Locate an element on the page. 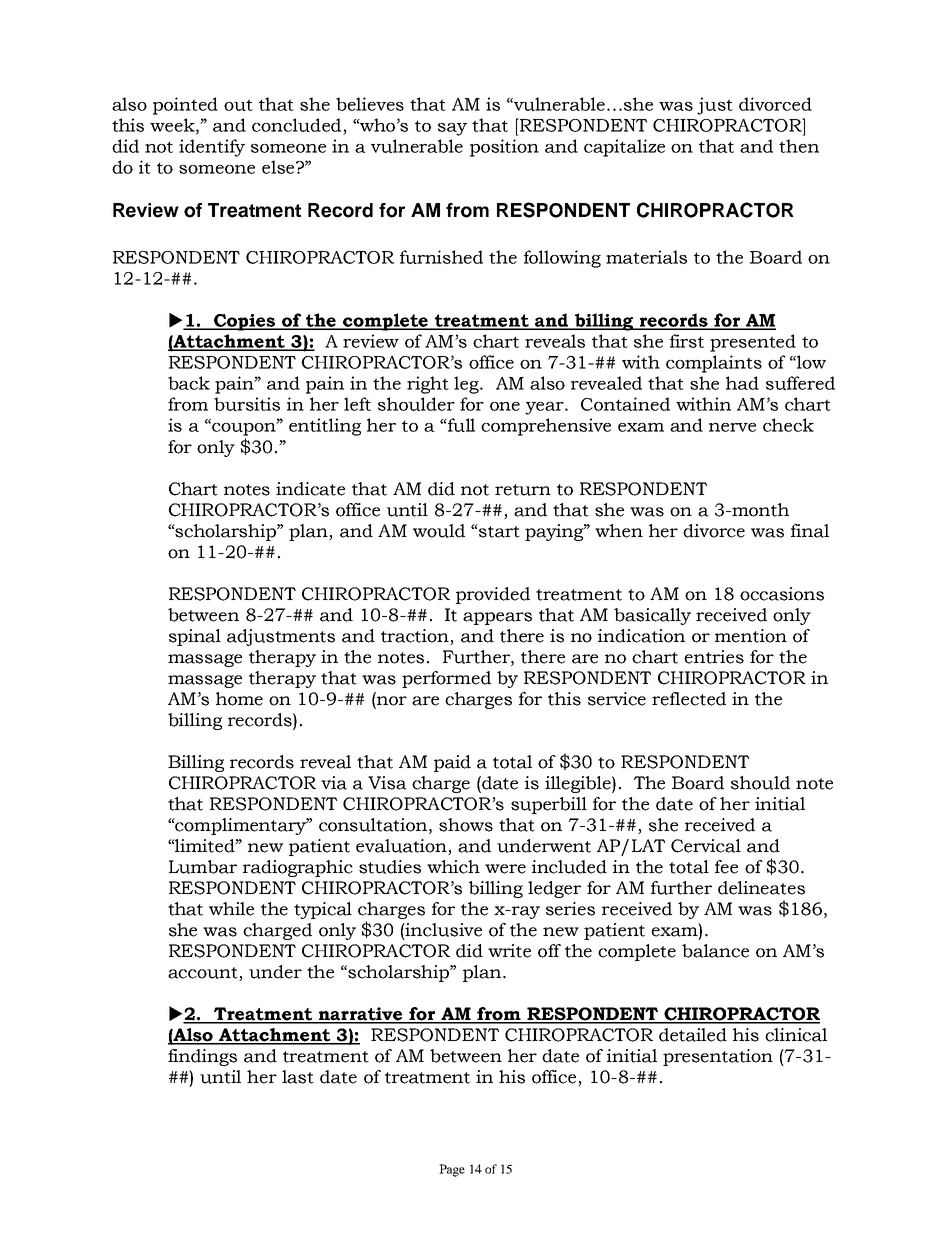 The image size is (952, 1233). presentation is located at coordinates (718, 1057).
